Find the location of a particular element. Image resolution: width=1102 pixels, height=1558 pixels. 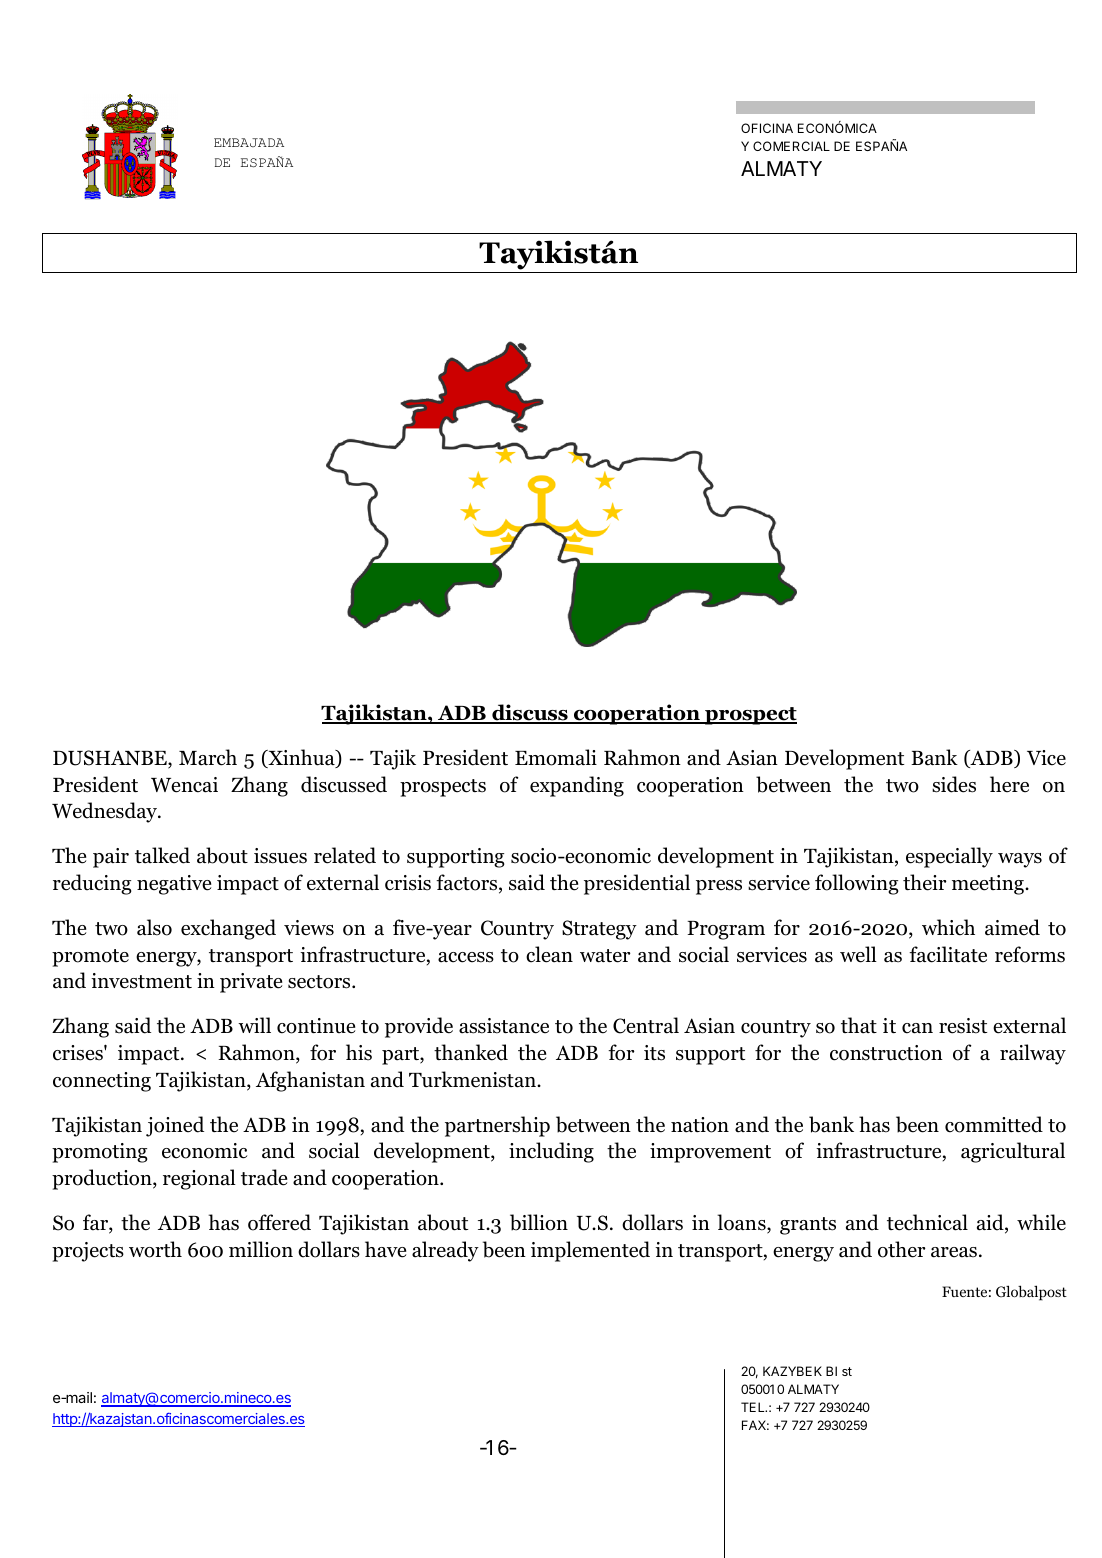

private is located at coordinates (251, 983).
